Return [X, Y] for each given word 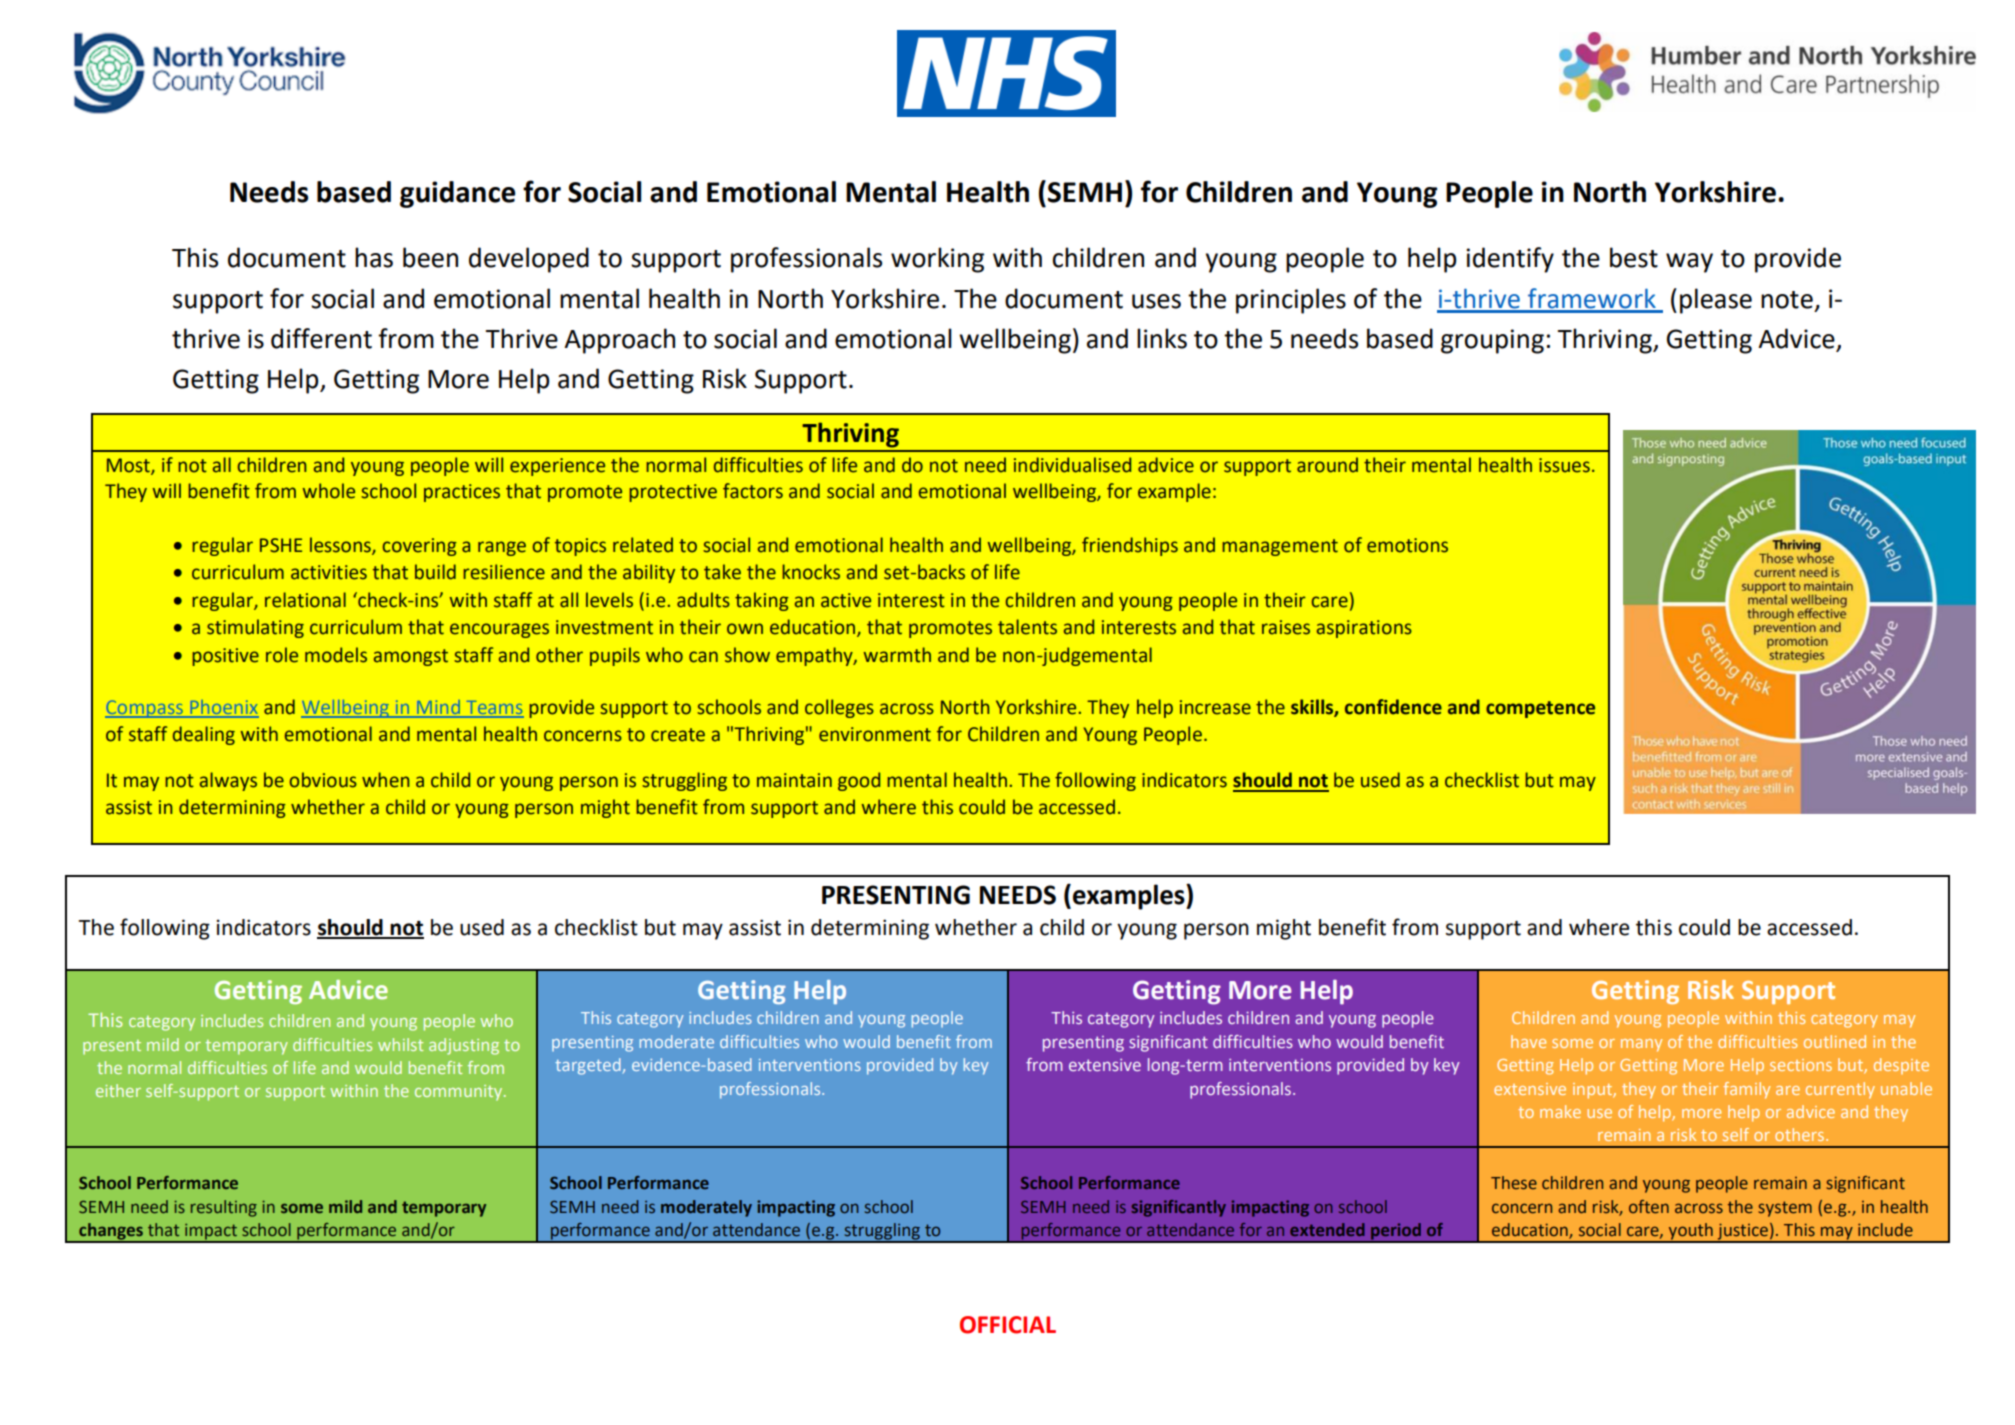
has [374, 257]
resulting [224, 1208]
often [1649, 1207]
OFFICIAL [1008, 1325]
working [937, 260]
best [1634, 257]
